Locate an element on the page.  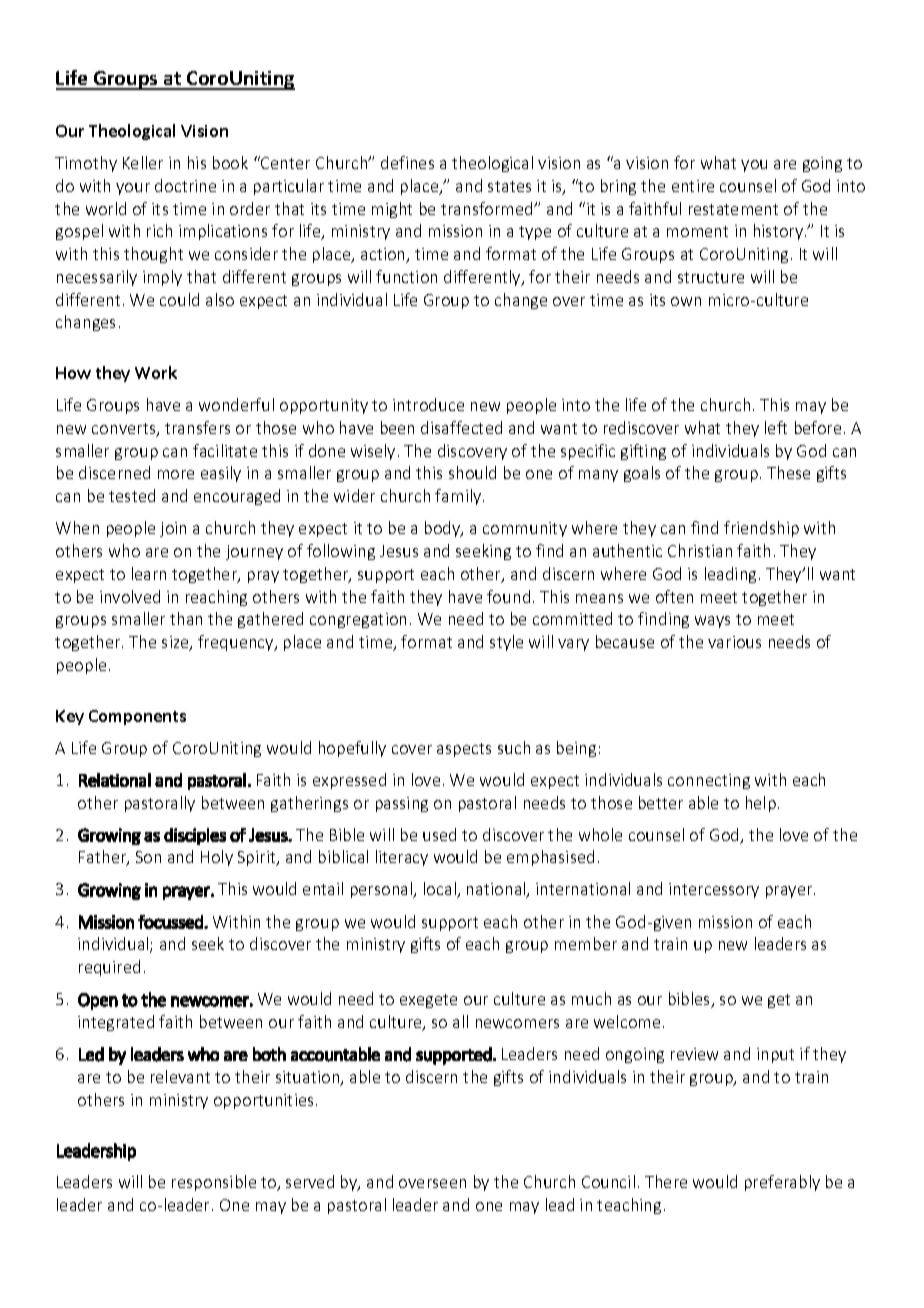
join is located at coordinates (173, 529).
